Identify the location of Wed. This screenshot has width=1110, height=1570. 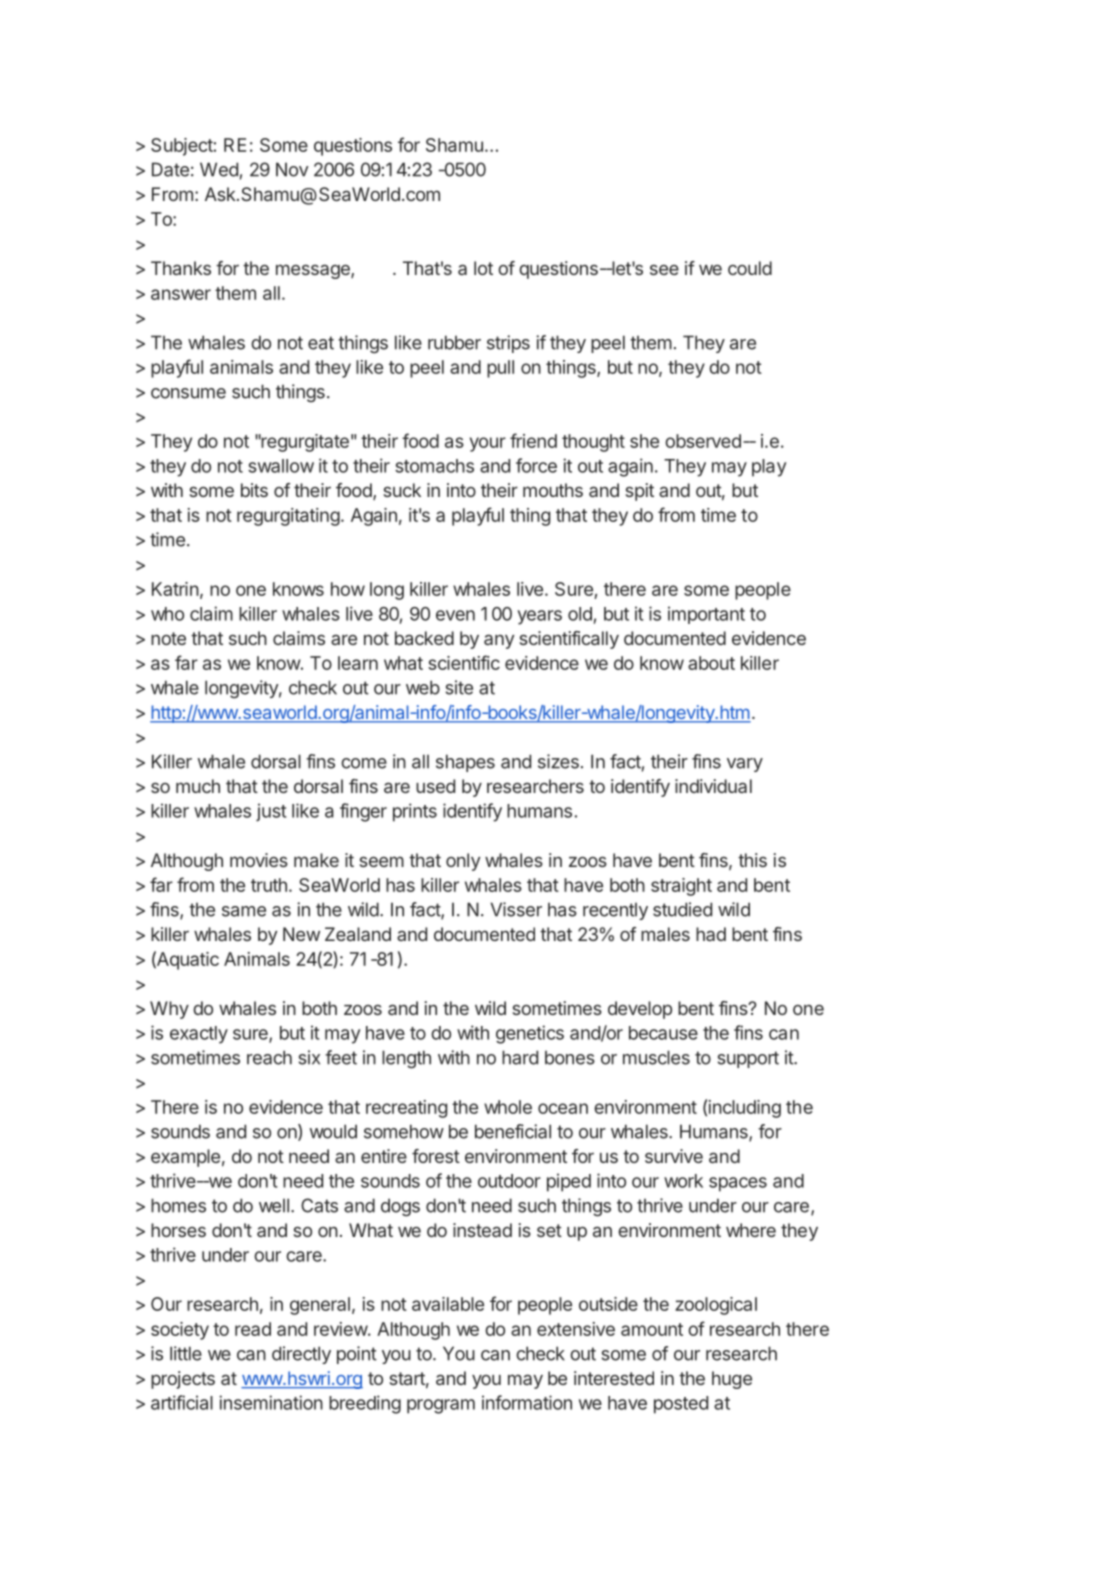
(219, 169).
